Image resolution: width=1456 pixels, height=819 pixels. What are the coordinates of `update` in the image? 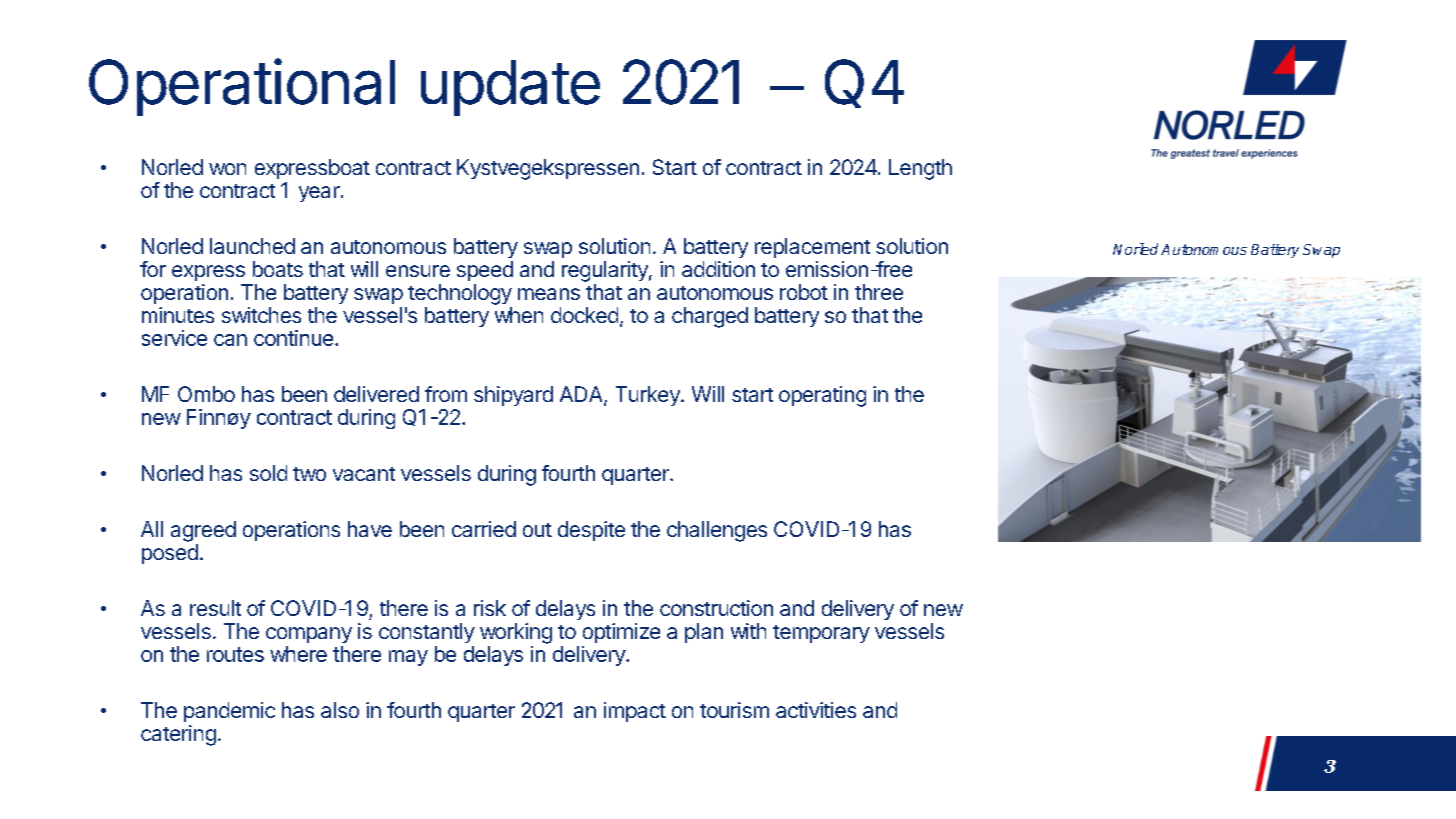 It's located at (510, 88).
